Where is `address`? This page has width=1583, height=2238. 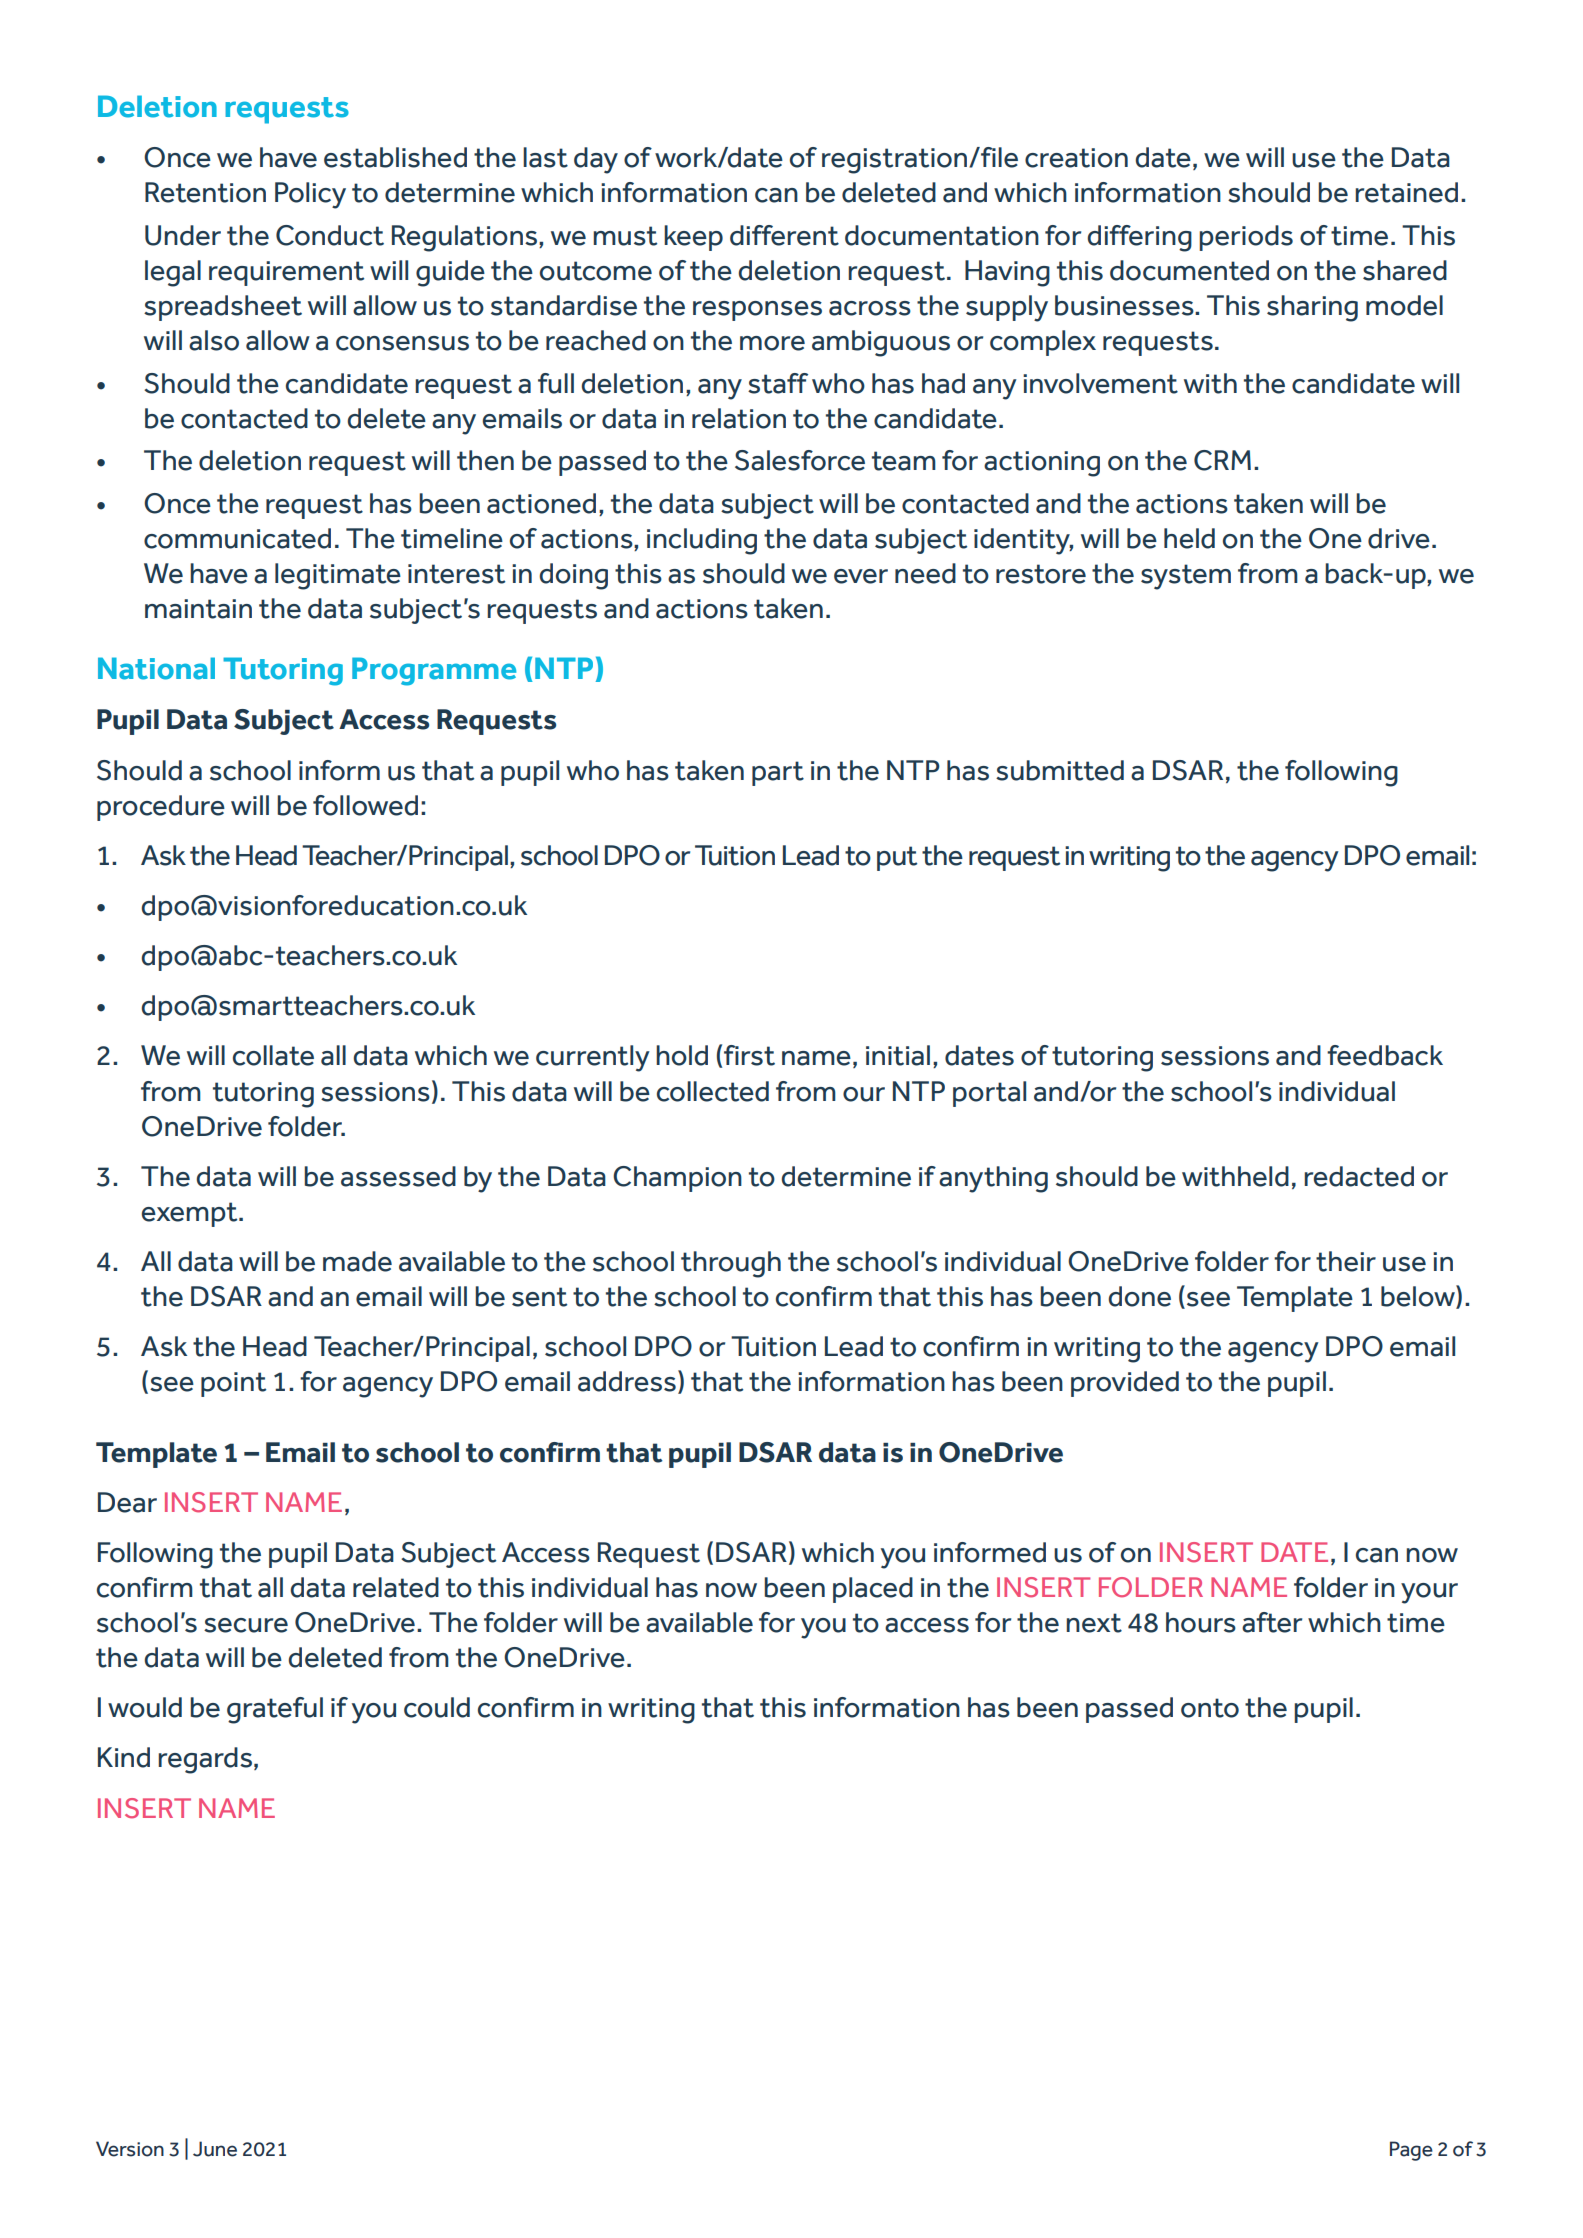
address is located at coordinates (627, 1381).
